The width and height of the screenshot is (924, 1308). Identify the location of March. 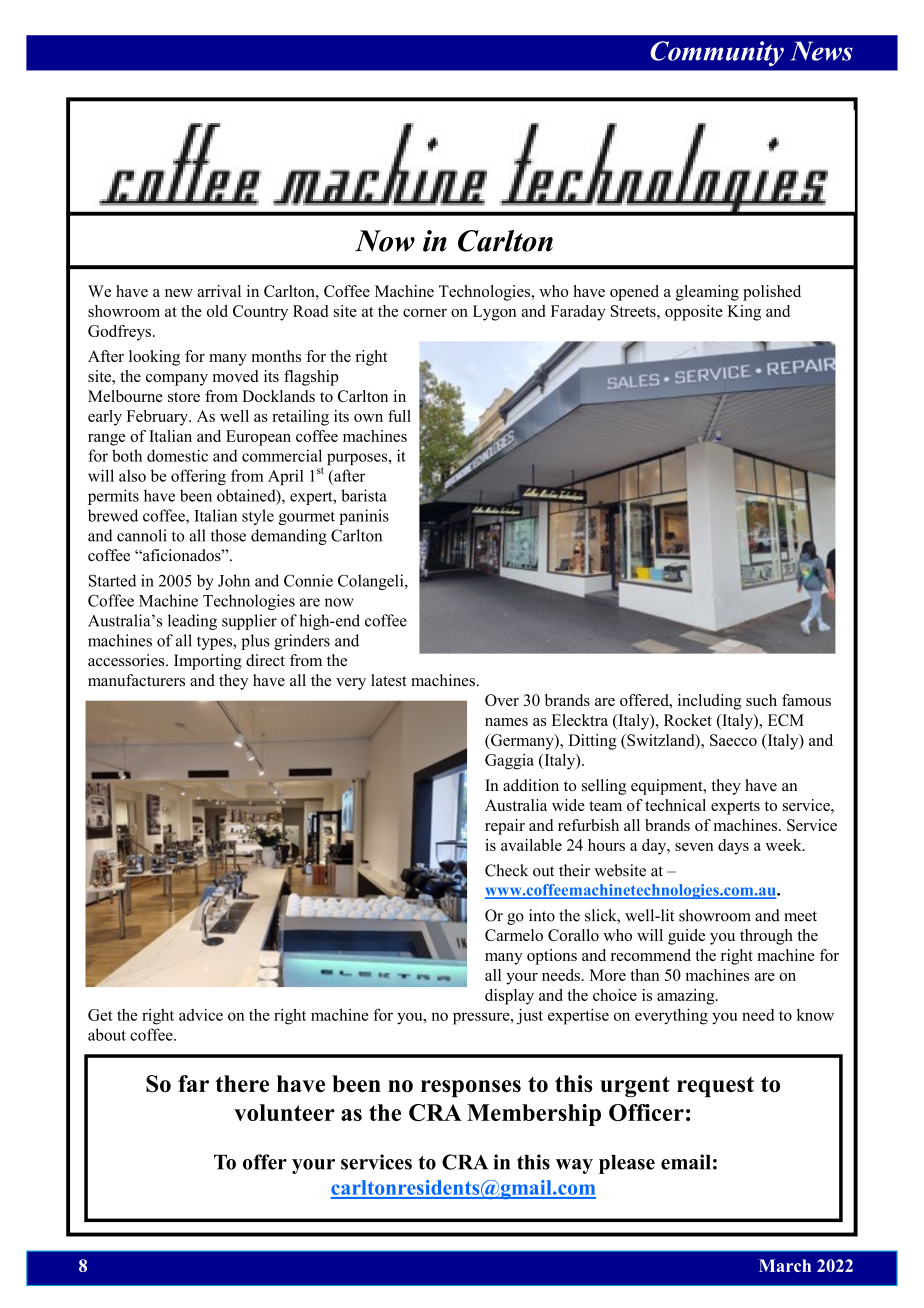
(785, 1265).
